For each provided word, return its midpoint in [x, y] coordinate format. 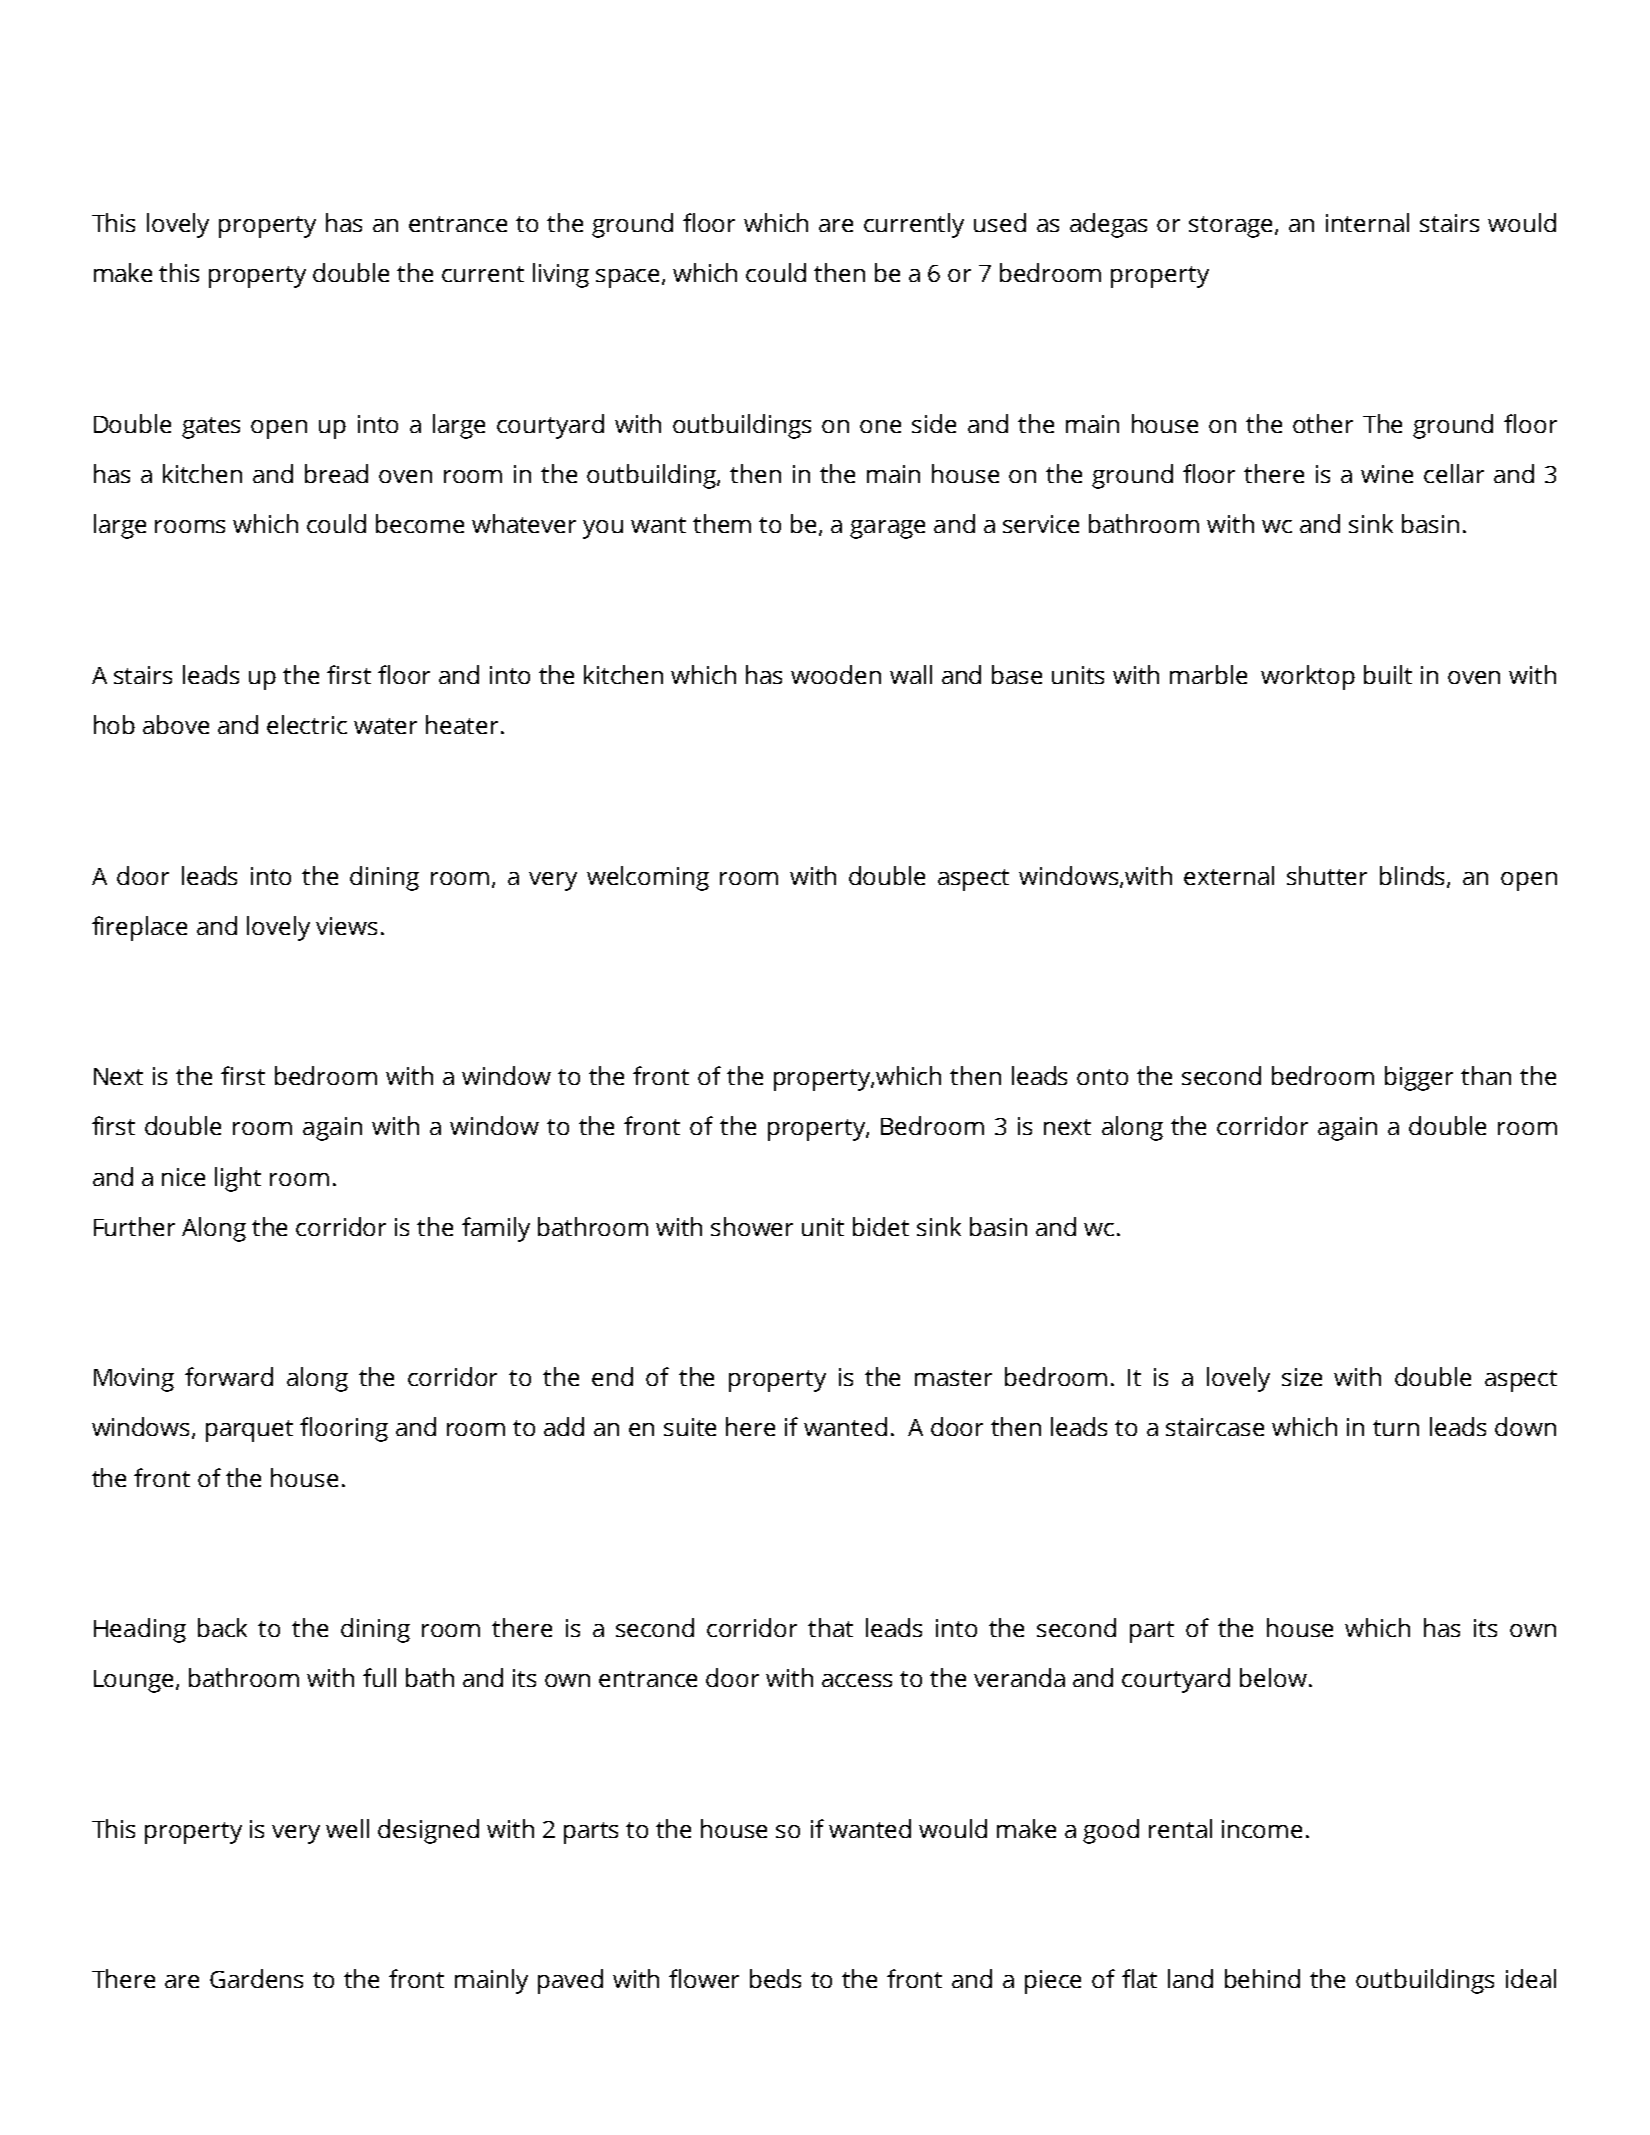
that [830, 1627]
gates [211, 428]
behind [1262, 1978]
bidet [881, 1226]
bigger [1419, 1078]
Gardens [256, 1978]
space [629, 278]
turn [1396, 1428]
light [238, 1179]
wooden [836, 674]
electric [307, 724]
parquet [249, 1431]
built [1388, 674]
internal [1367, 222]
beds [775, 1978]
